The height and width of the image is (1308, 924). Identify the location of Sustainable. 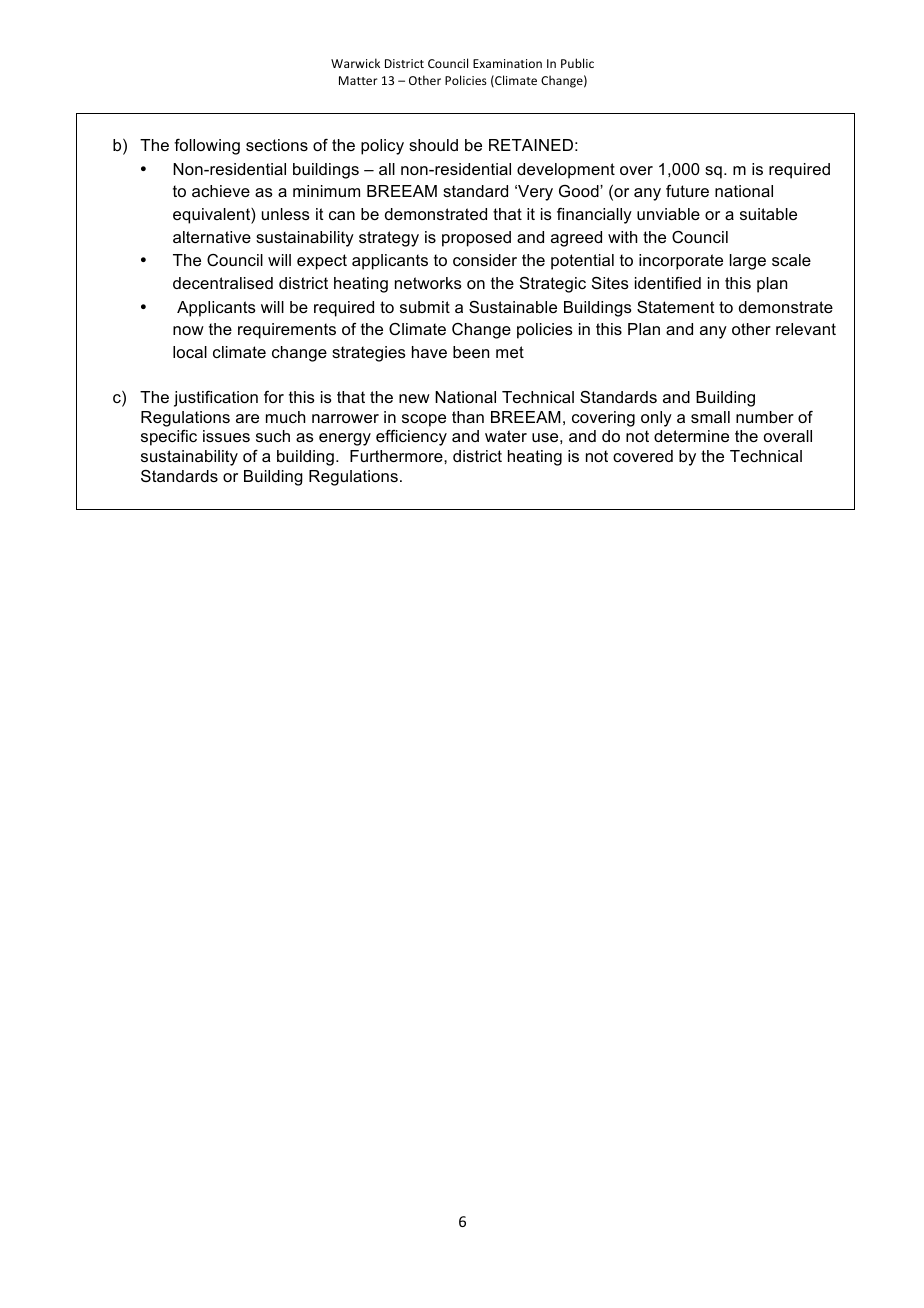
(513, 307).
